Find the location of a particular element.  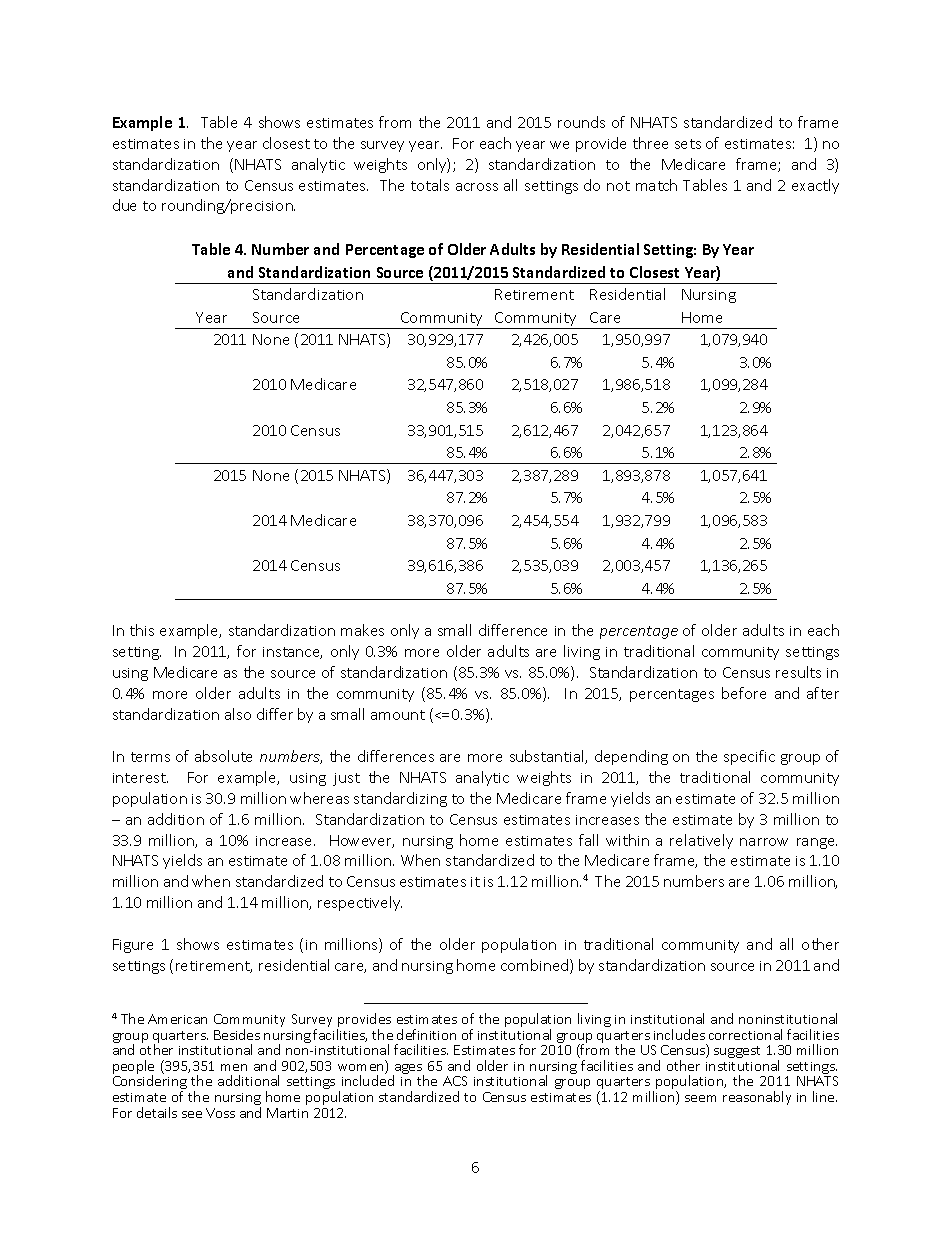

totals is located at coordinates (430, 185).
